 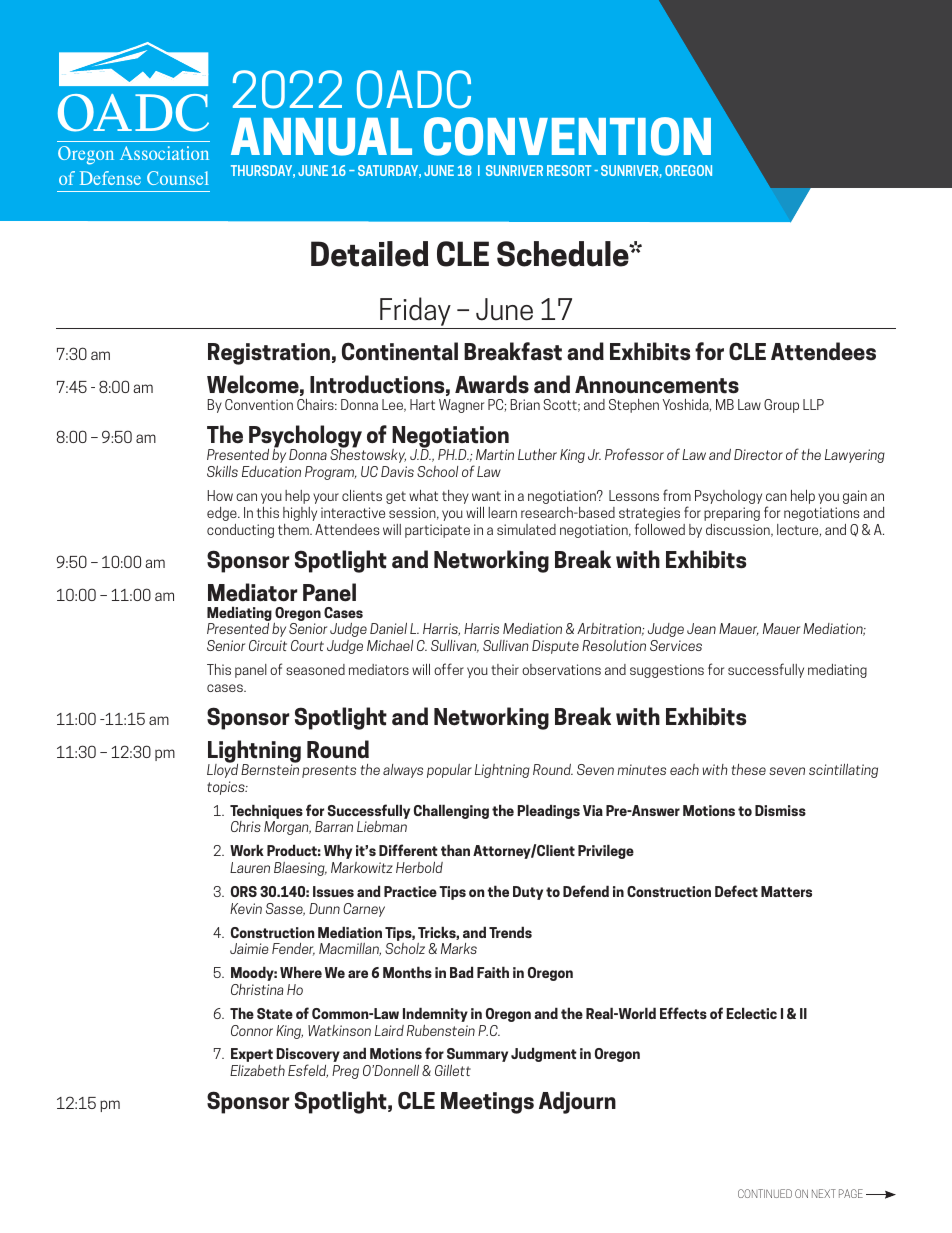 I want to click on Circuit, so click(x=268, y=645).
